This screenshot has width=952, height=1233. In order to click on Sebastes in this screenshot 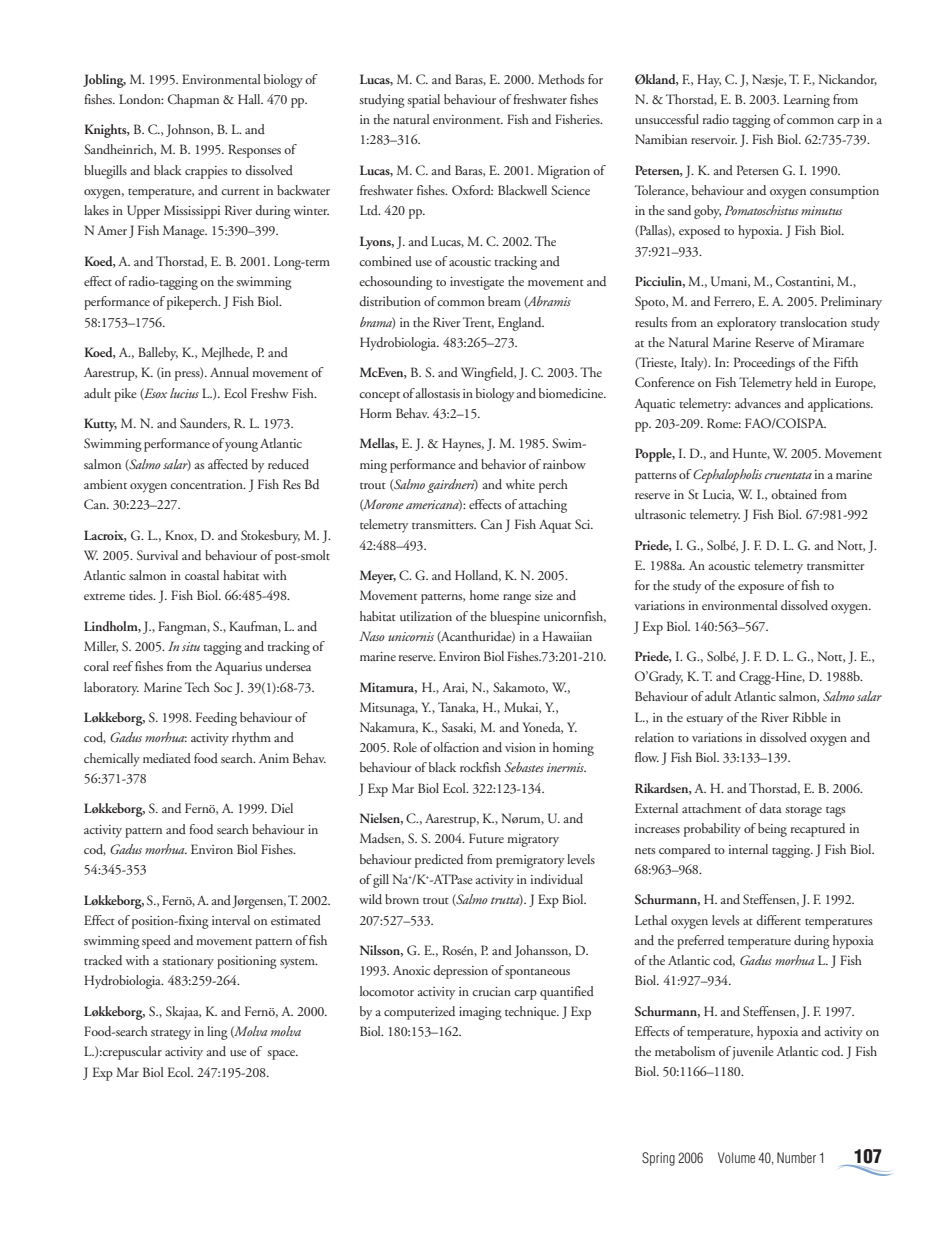, I will do `click(524, 767)`.
